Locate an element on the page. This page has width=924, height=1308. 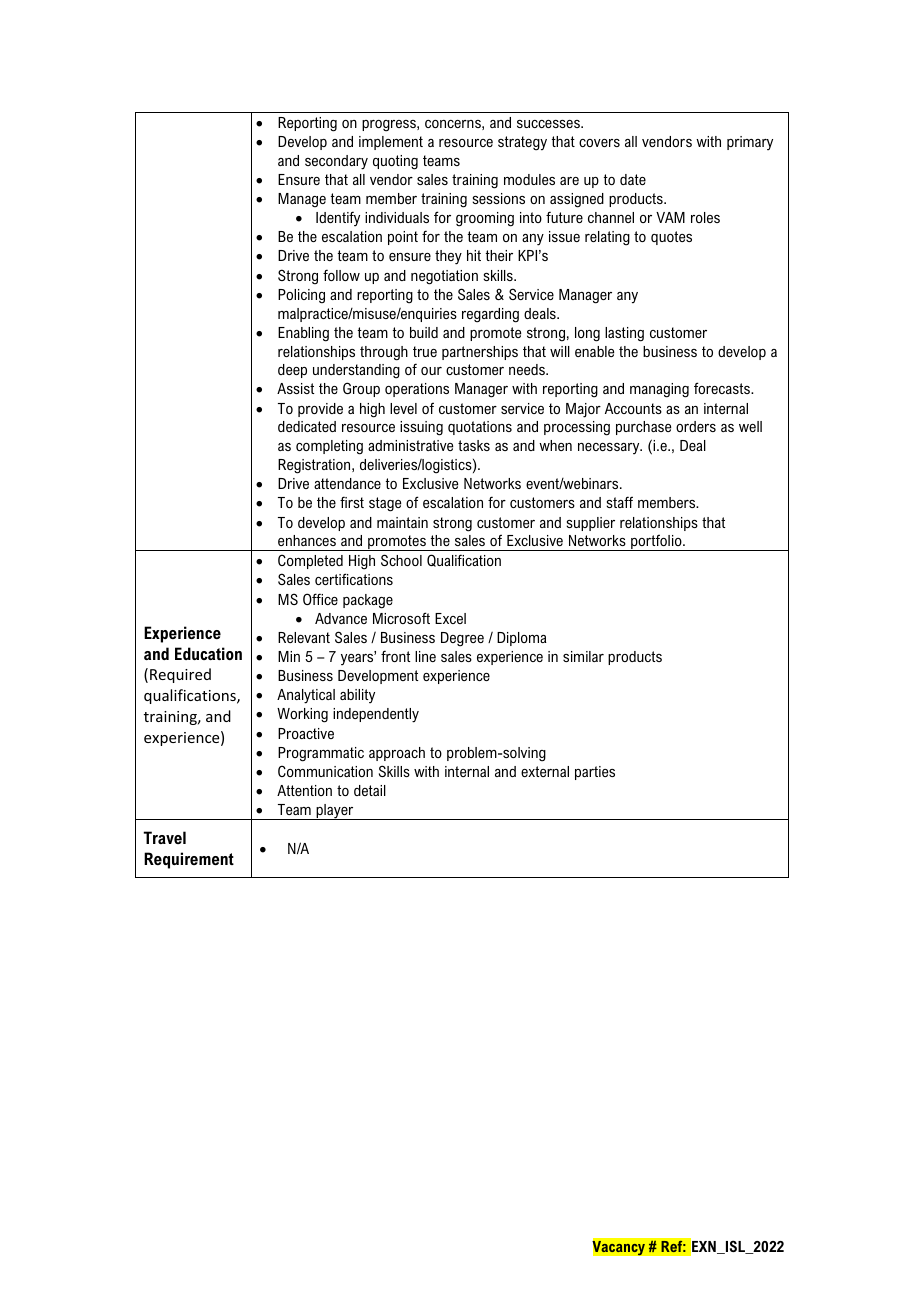
detail is located at coordinates (370, 790).
